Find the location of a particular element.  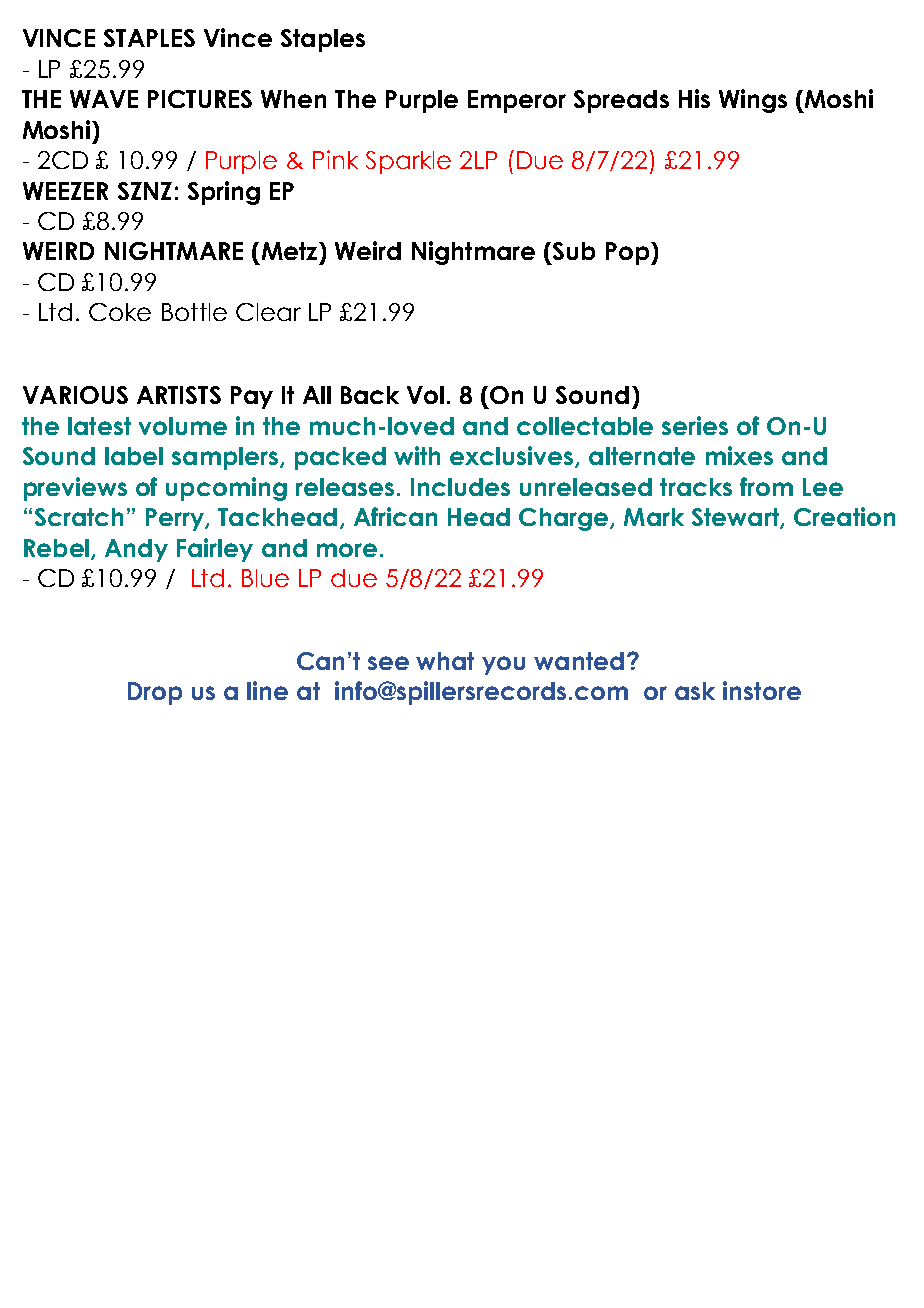

what is located at coordinates (445, 661).
